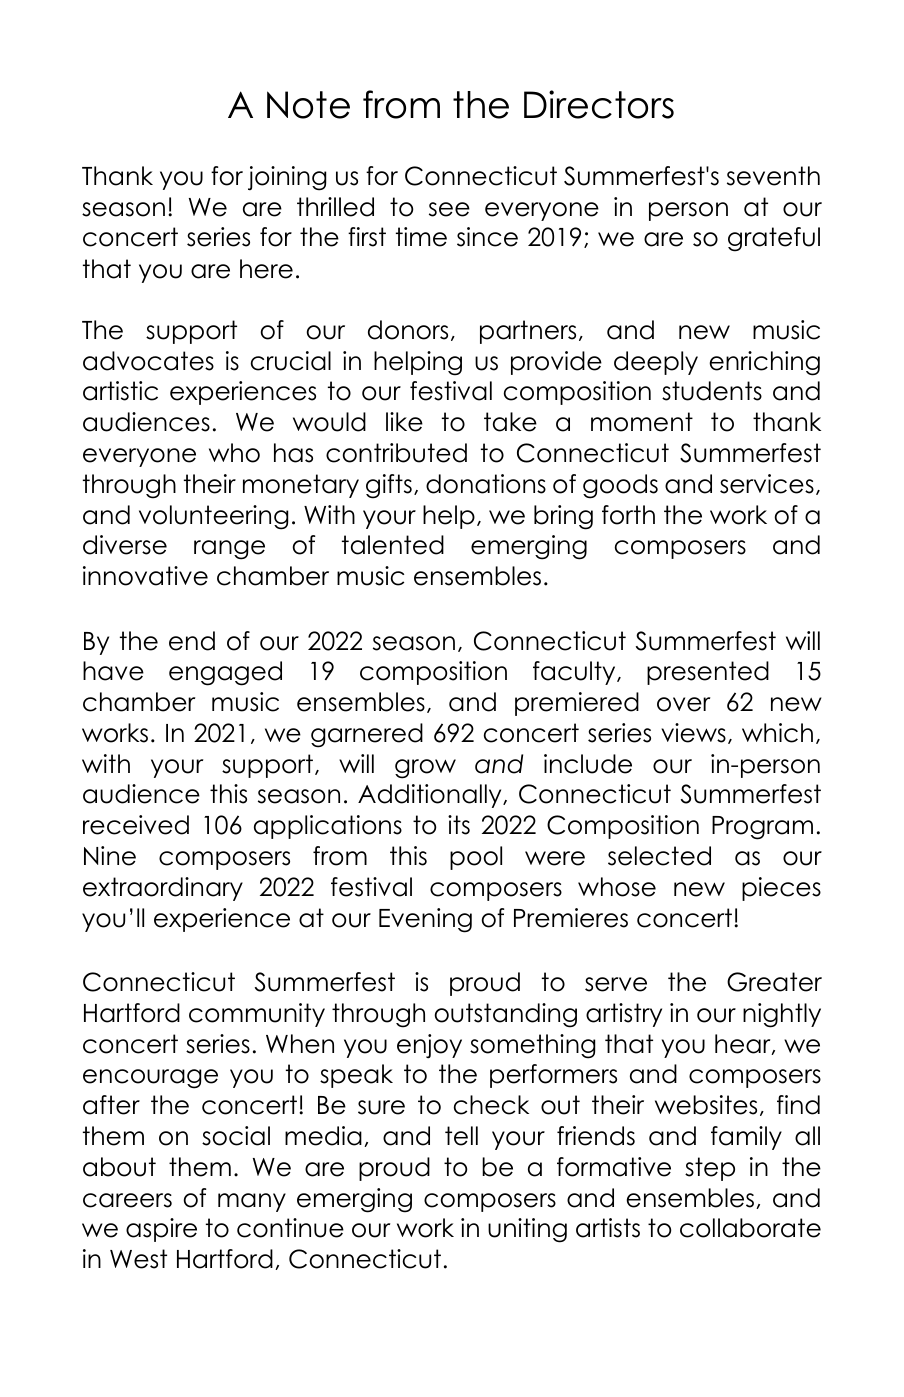  What do you see at coordinates (257, 1015) in the screenshot?
I see `community` at bounding box center [257, 1015].
